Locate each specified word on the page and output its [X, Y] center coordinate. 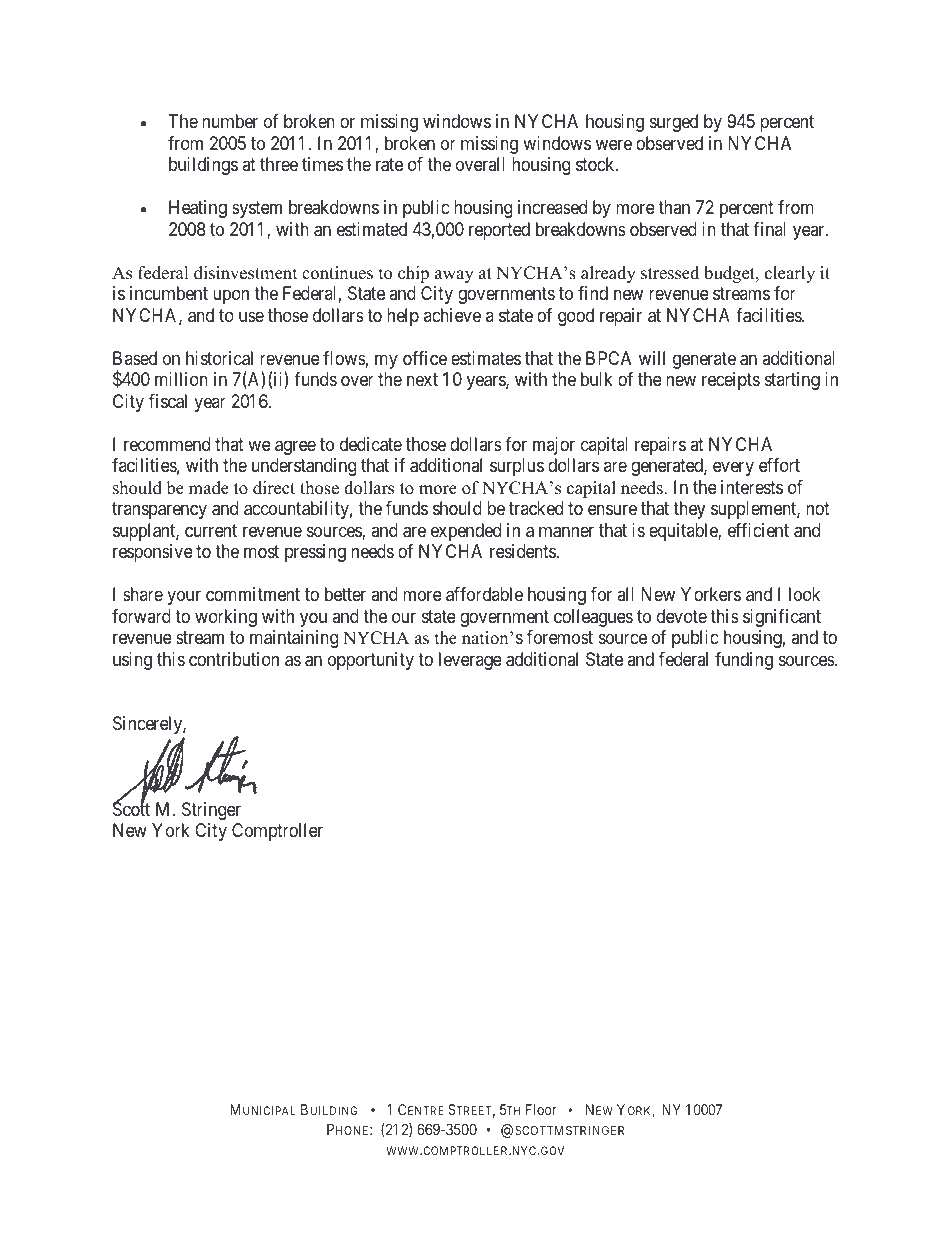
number [230, 121]
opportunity [371, 661]
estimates [486, 358]
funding [744, 661]
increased [552, 207]
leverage [470, 661]
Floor [541, 1109]
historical [219, 358]
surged [674, 123]
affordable [484, 594]
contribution [234, 659]
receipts [731, 381]
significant [782, 618]
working [226, 618]
